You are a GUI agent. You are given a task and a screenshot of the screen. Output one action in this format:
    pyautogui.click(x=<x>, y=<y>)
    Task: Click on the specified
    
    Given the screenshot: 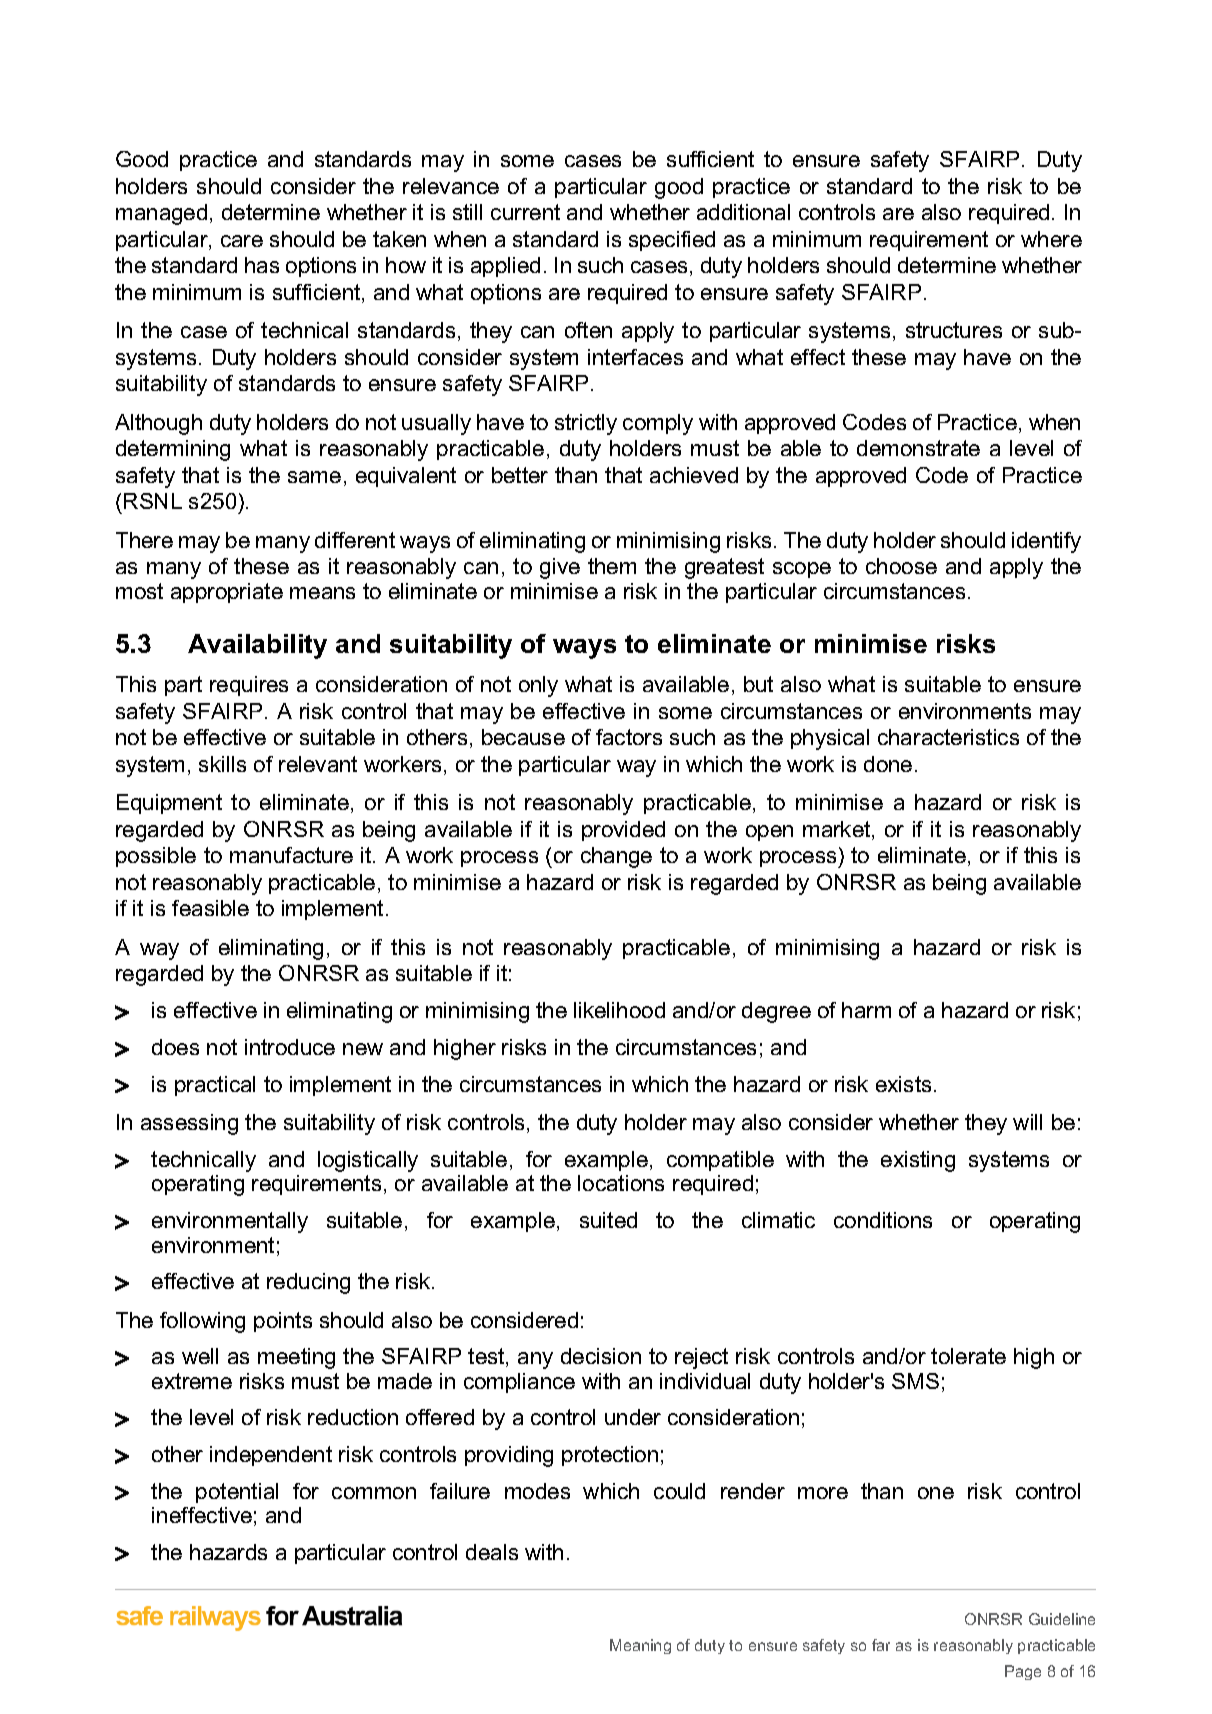 What is the action you would take?
    pyautogui.click(x=672, y=241)
